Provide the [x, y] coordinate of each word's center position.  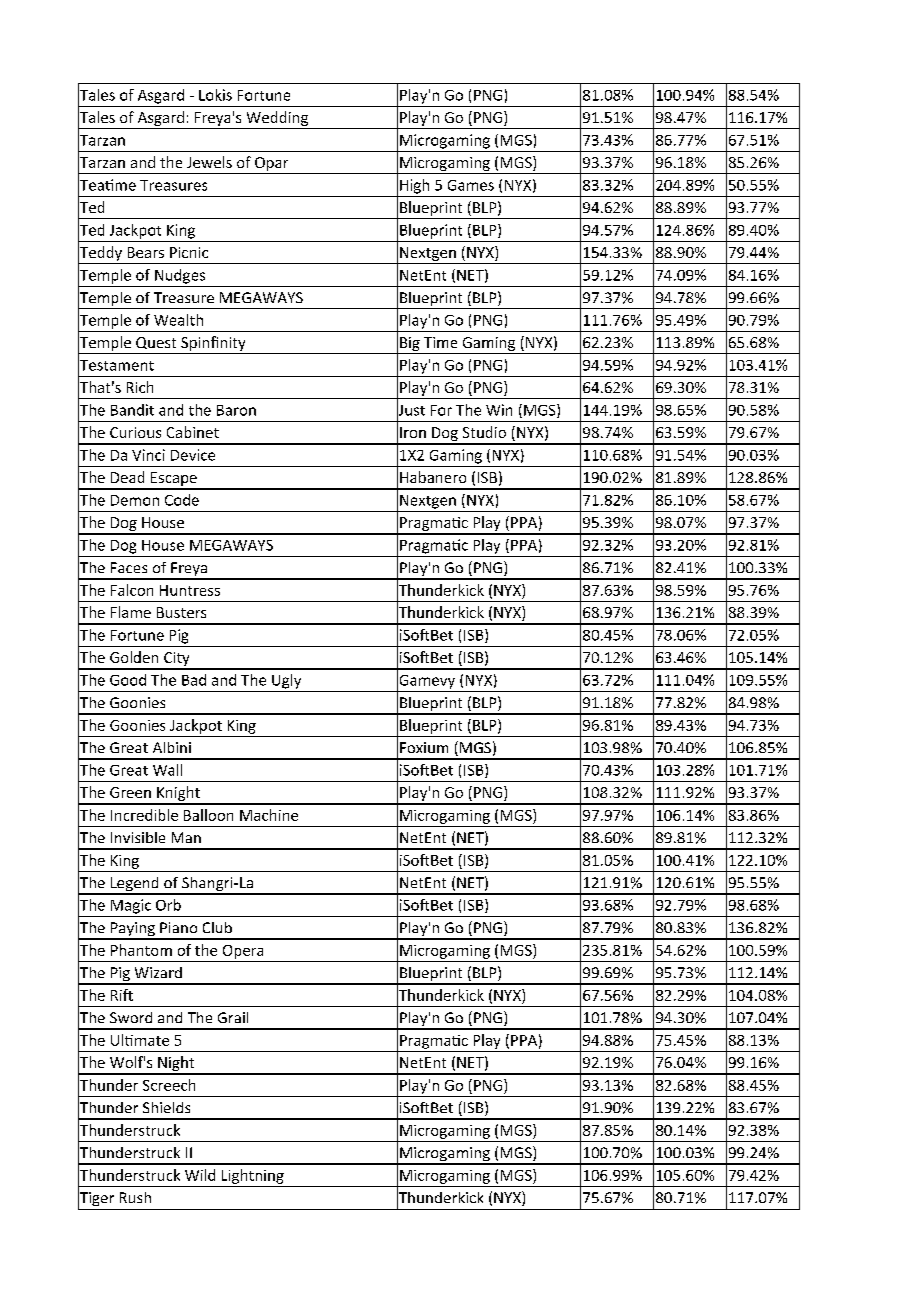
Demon [135, 500]
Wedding [277, 120]
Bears [146, 252]
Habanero [433, 477]
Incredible [144, 815]
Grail [233, 1017]
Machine [269, 815]
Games [471, 185]
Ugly [286, 681]
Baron [236, 410]
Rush [135, 1197]
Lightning [253, 1176]
